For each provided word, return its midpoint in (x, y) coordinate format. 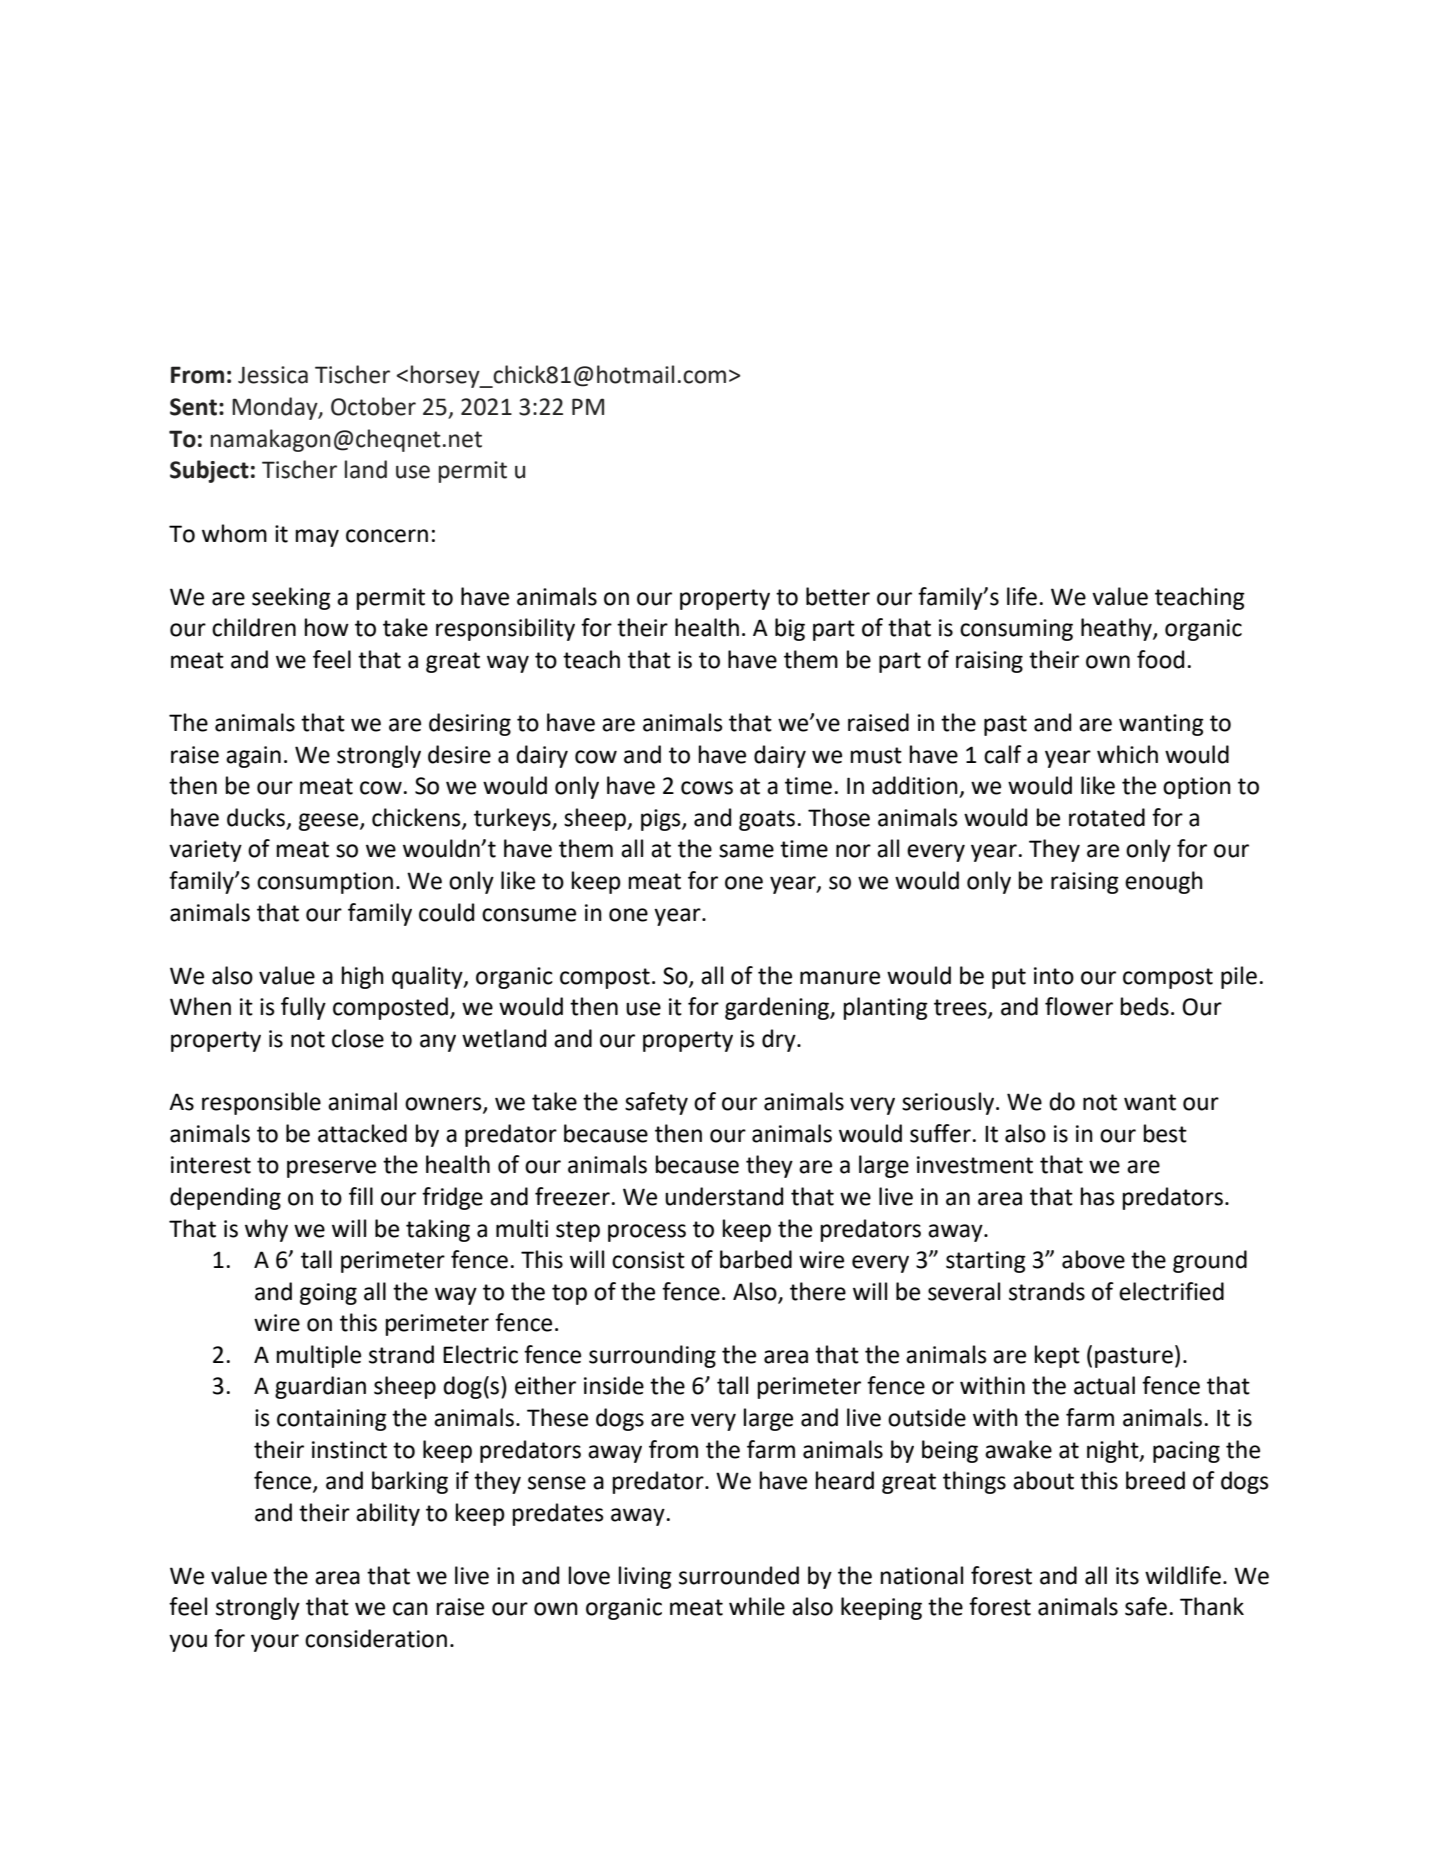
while (757, 1606)
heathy (1117, 629)
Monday (276, 408)
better (838, 596)
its (1127, 1576)
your (275, 1643)
